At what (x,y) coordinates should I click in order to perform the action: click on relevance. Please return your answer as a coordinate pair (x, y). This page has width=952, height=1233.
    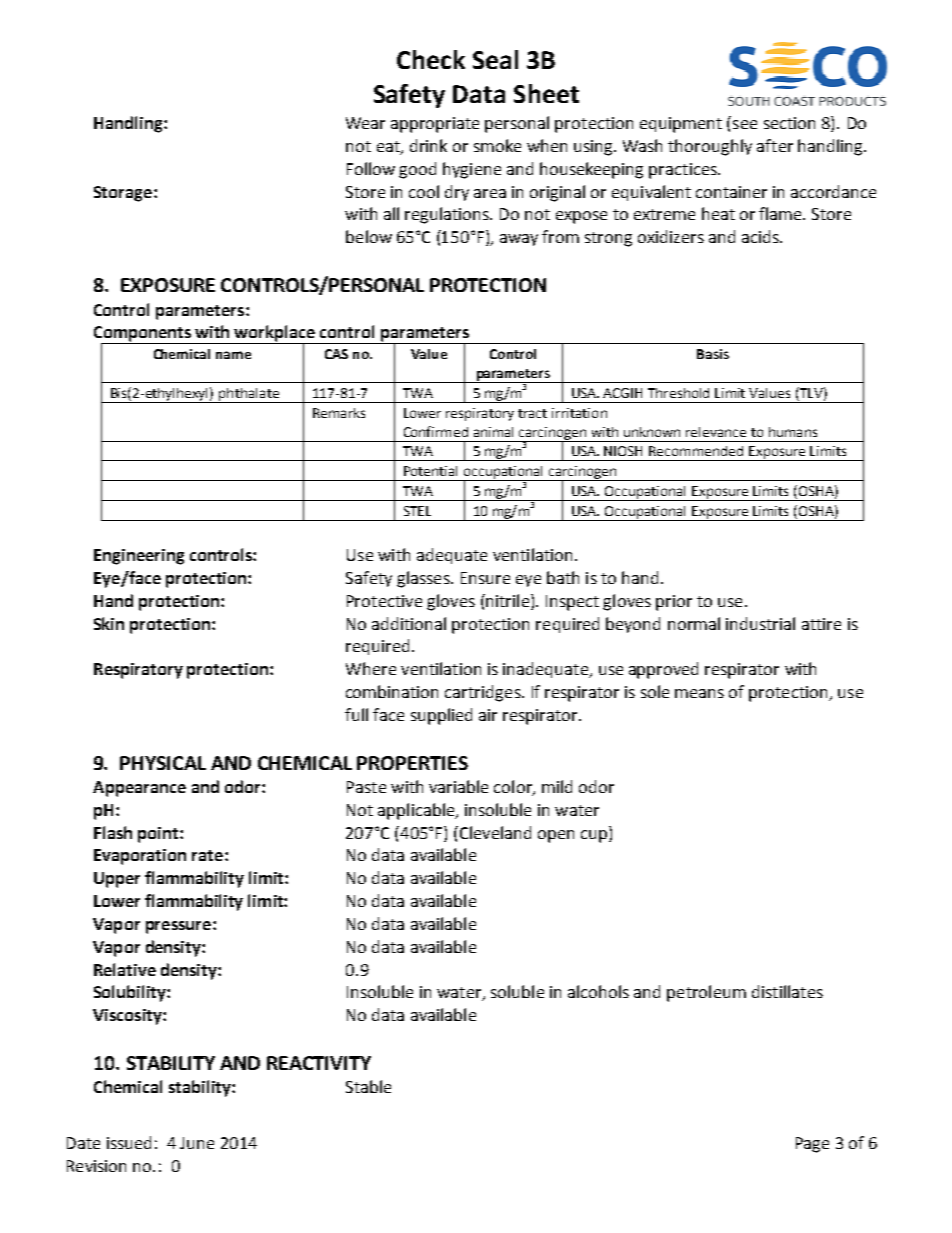
    Looking at the image, I should click on (716, 432).
